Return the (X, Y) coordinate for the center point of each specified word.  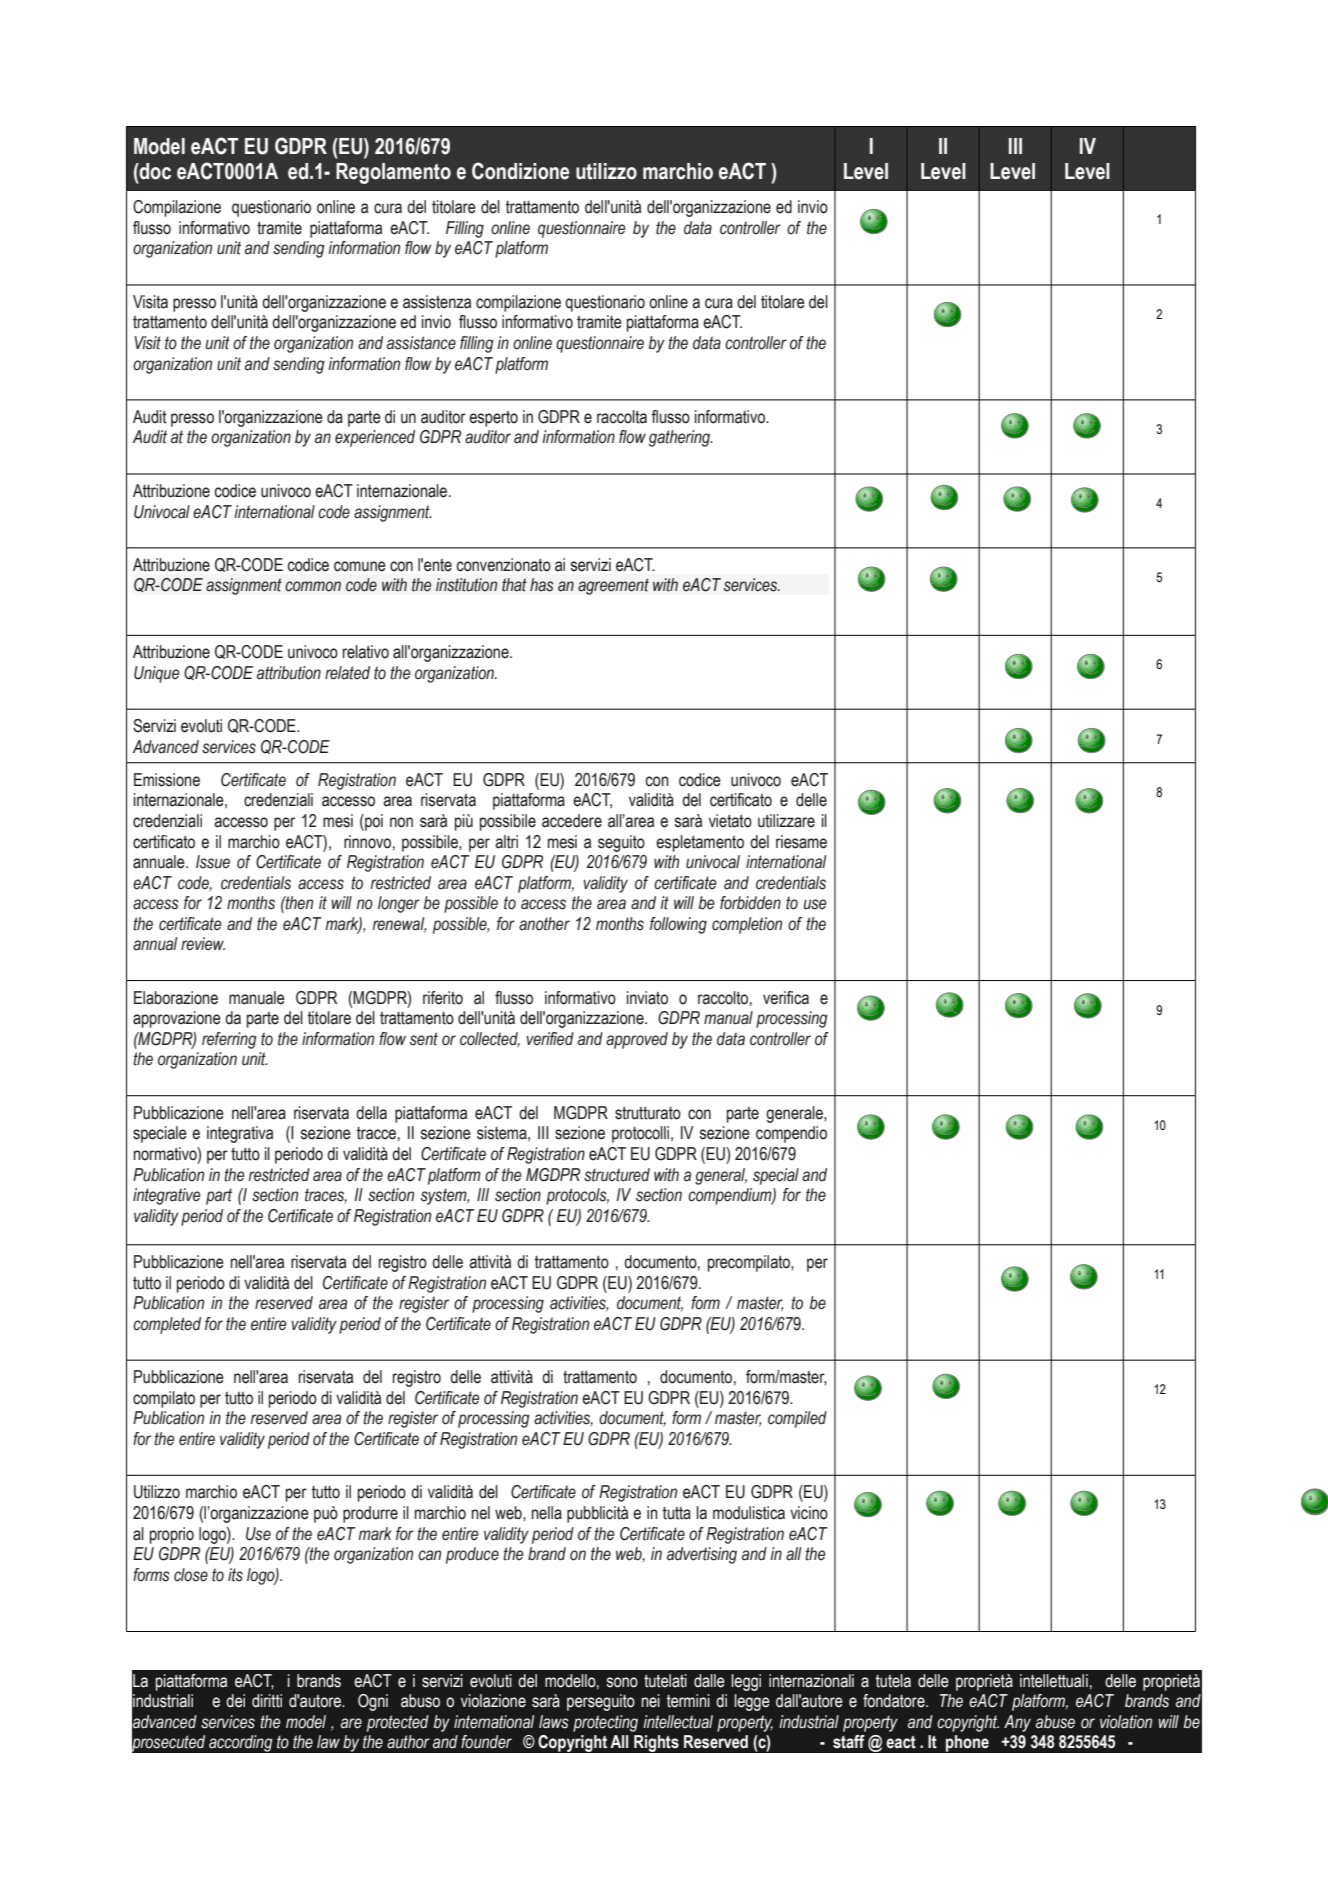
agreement (613, 586)
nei (651, 1701)
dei (235, 1701)
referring (229, 1040)
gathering (680, 438)
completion (747, 925)
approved (637, 1040)
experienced (375, 438)
